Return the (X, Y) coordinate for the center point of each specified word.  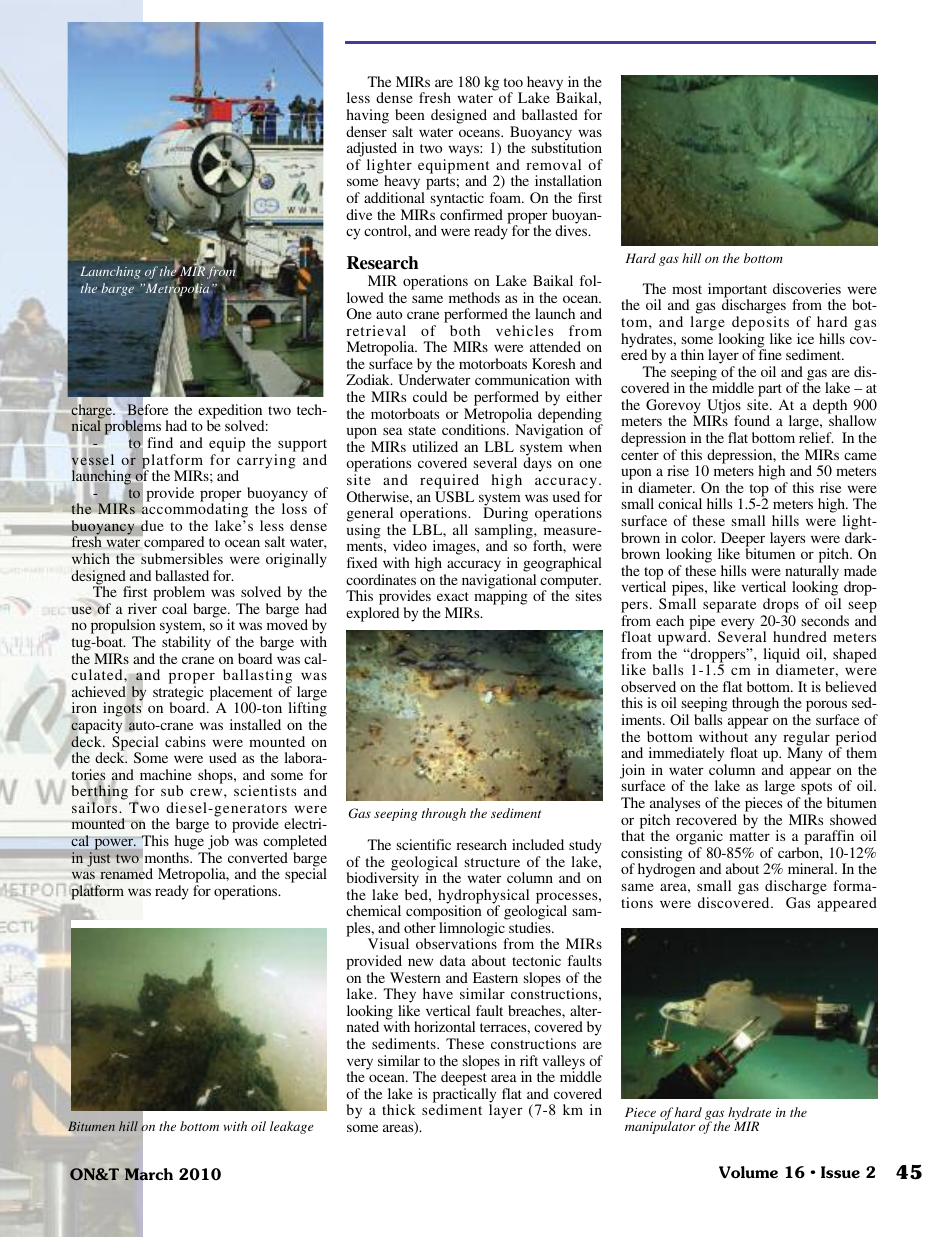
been (410, 114)
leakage (292, 1127)
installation (568, 180)
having (367, 116)
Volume (748, 1172)
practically (464, 1096)
